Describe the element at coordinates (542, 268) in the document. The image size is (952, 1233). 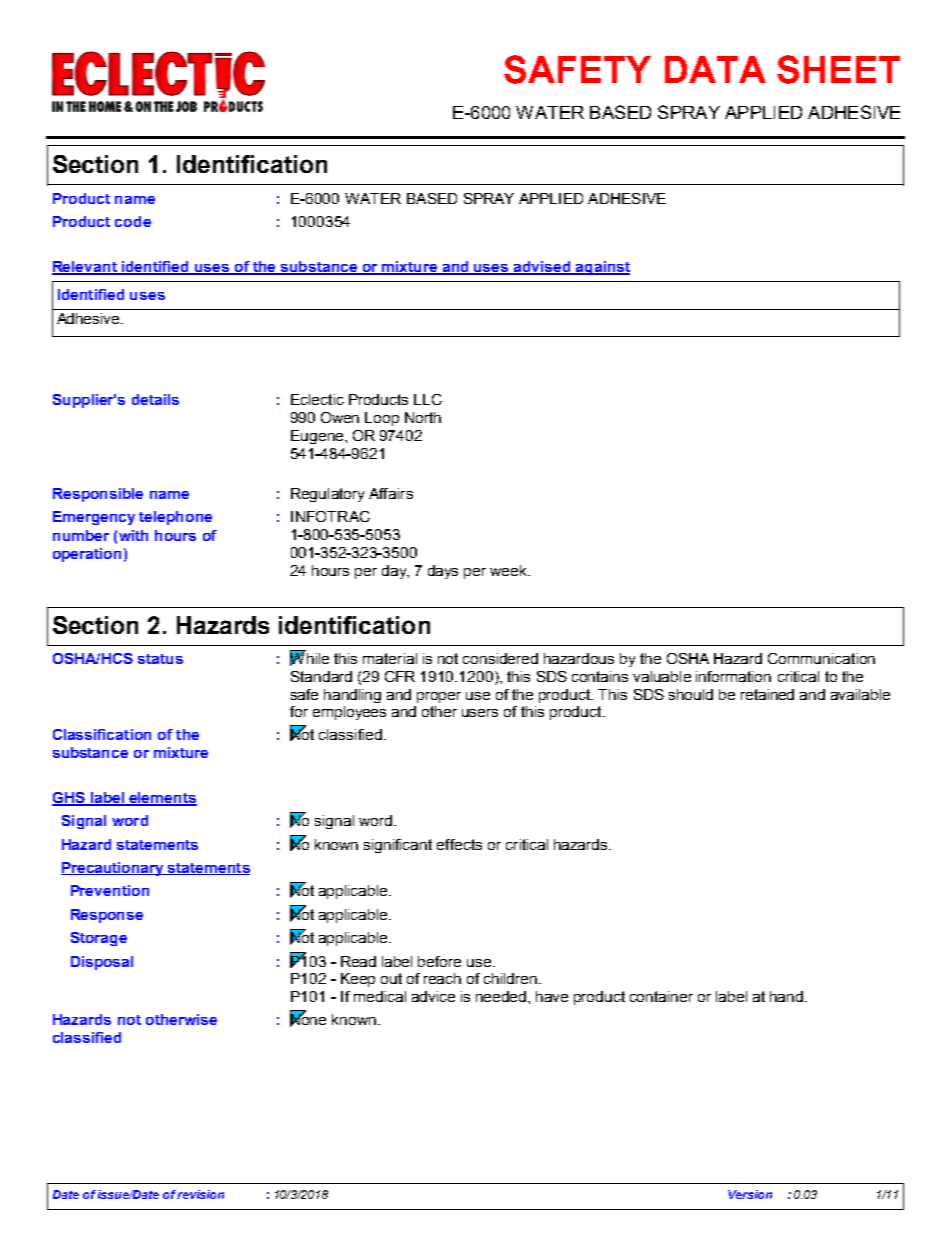
I see `advised` at that location.
